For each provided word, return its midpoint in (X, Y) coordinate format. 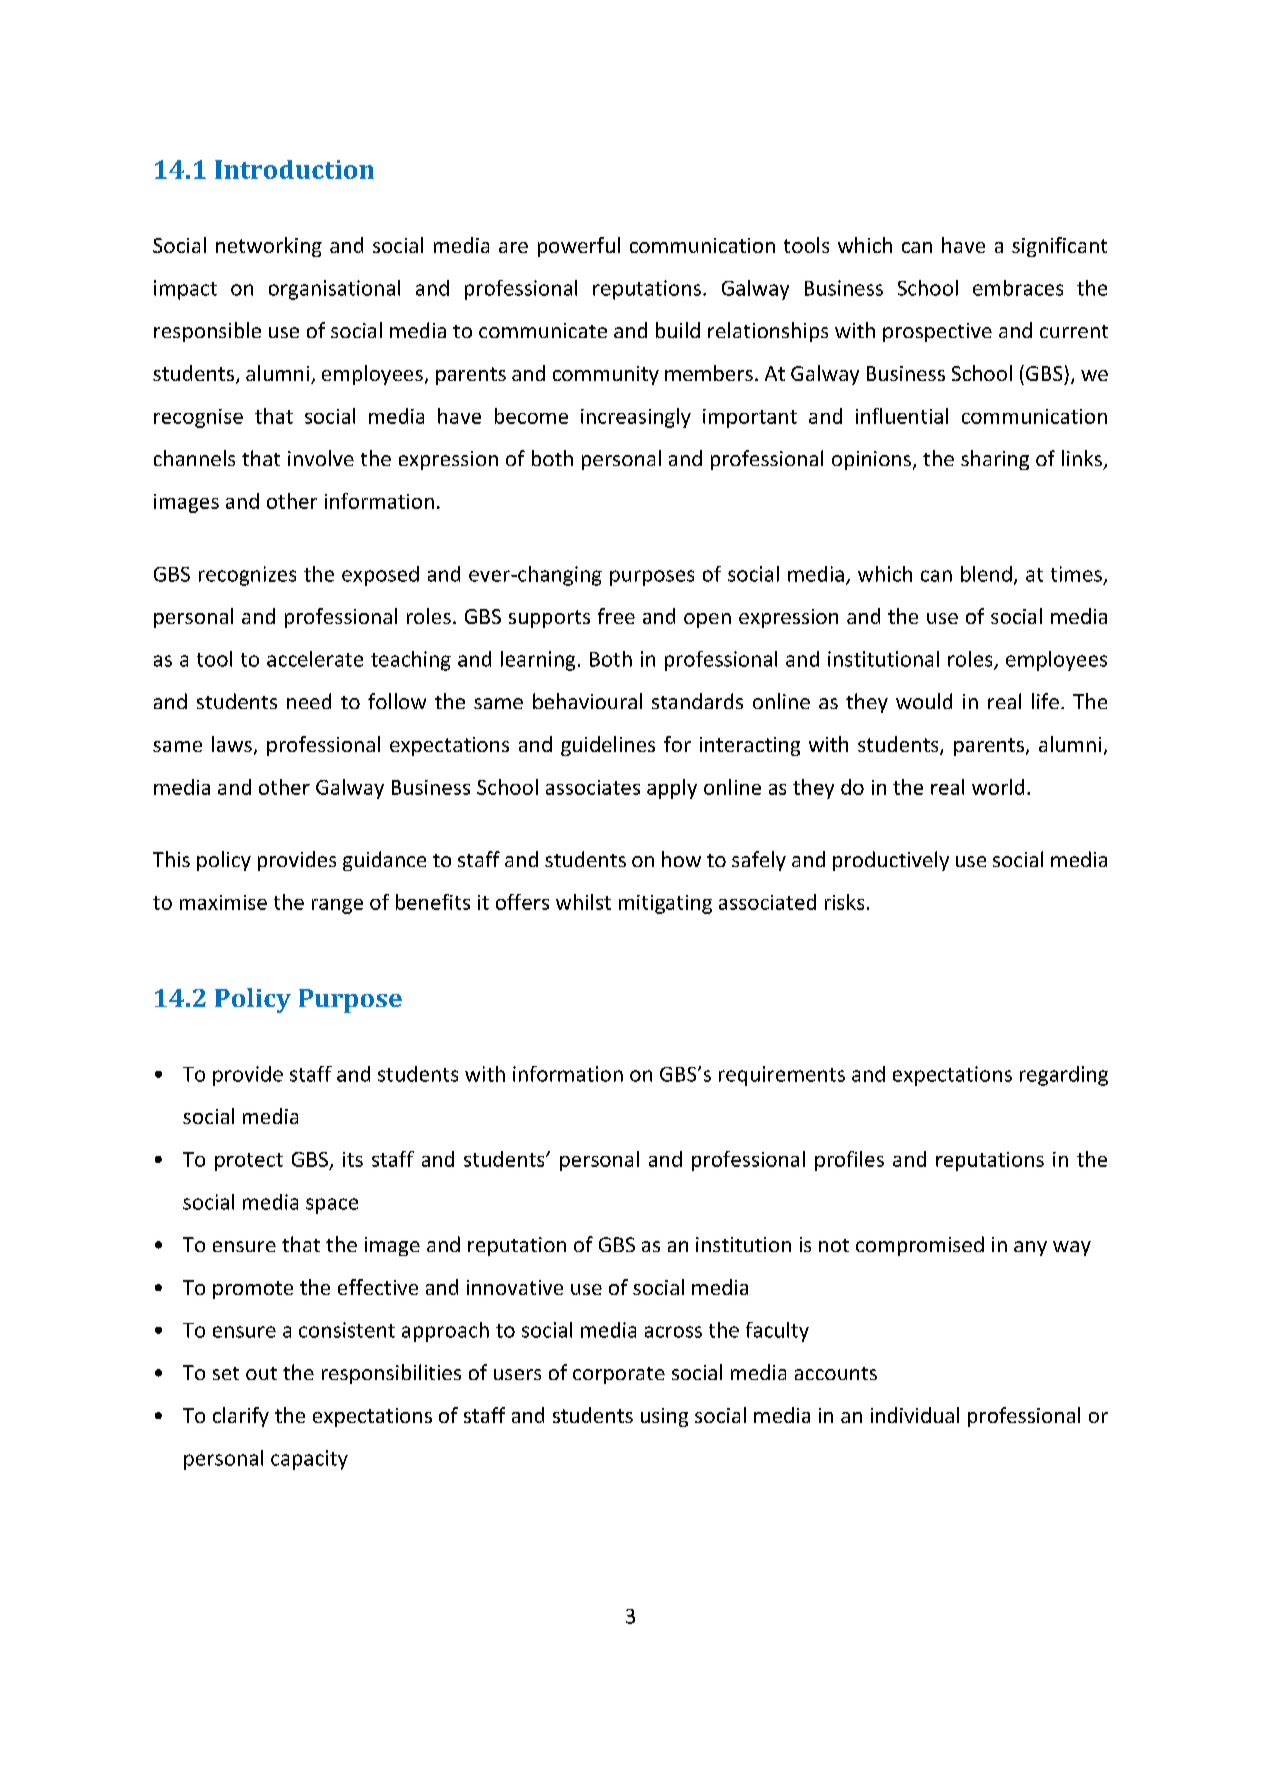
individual (915, 1415)
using (664, 1417)
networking (269, 247)
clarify (241, 1417)
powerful (579, 247)
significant (1059, 247)
